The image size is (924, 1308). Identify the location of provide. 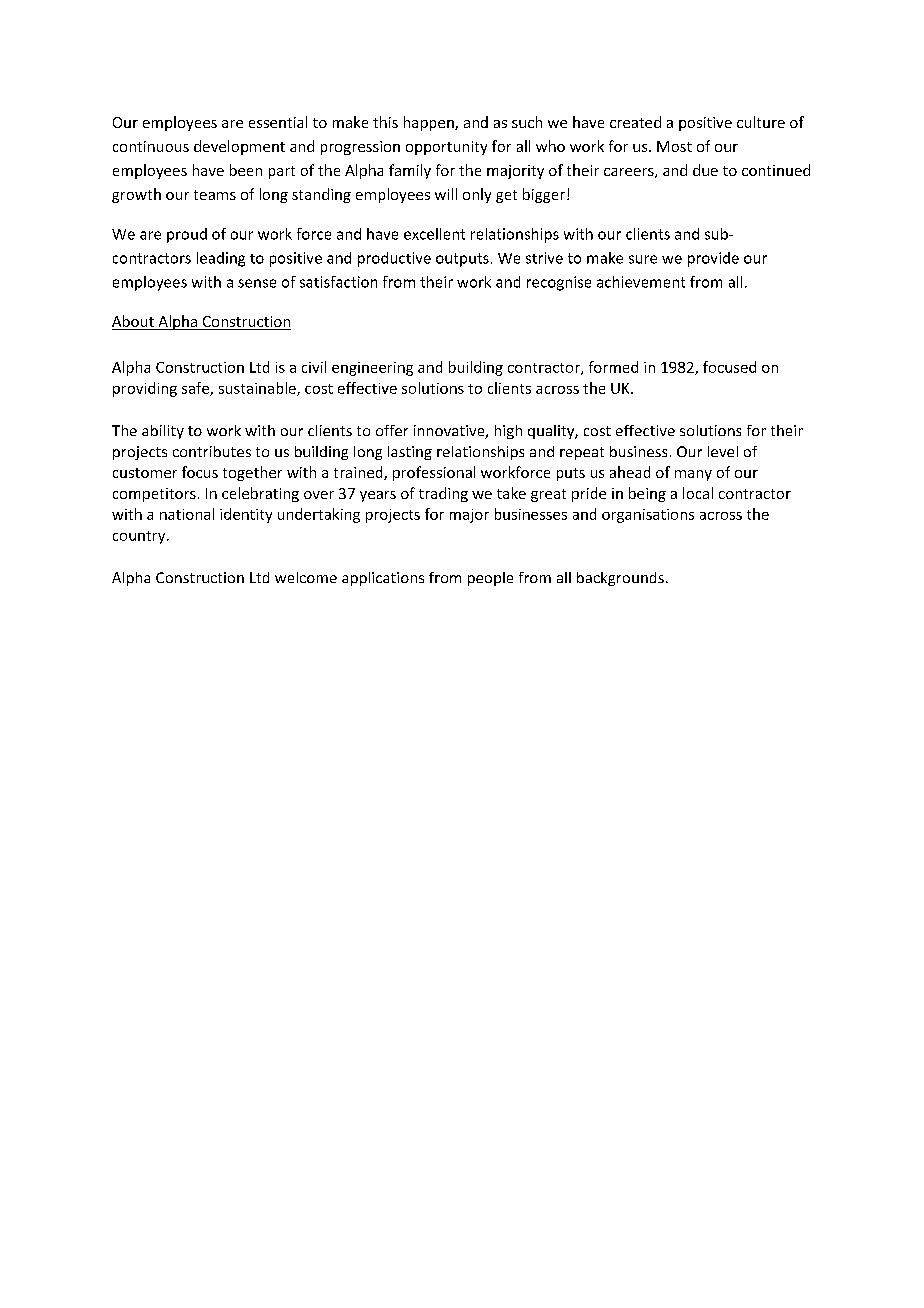
(713, 259).
